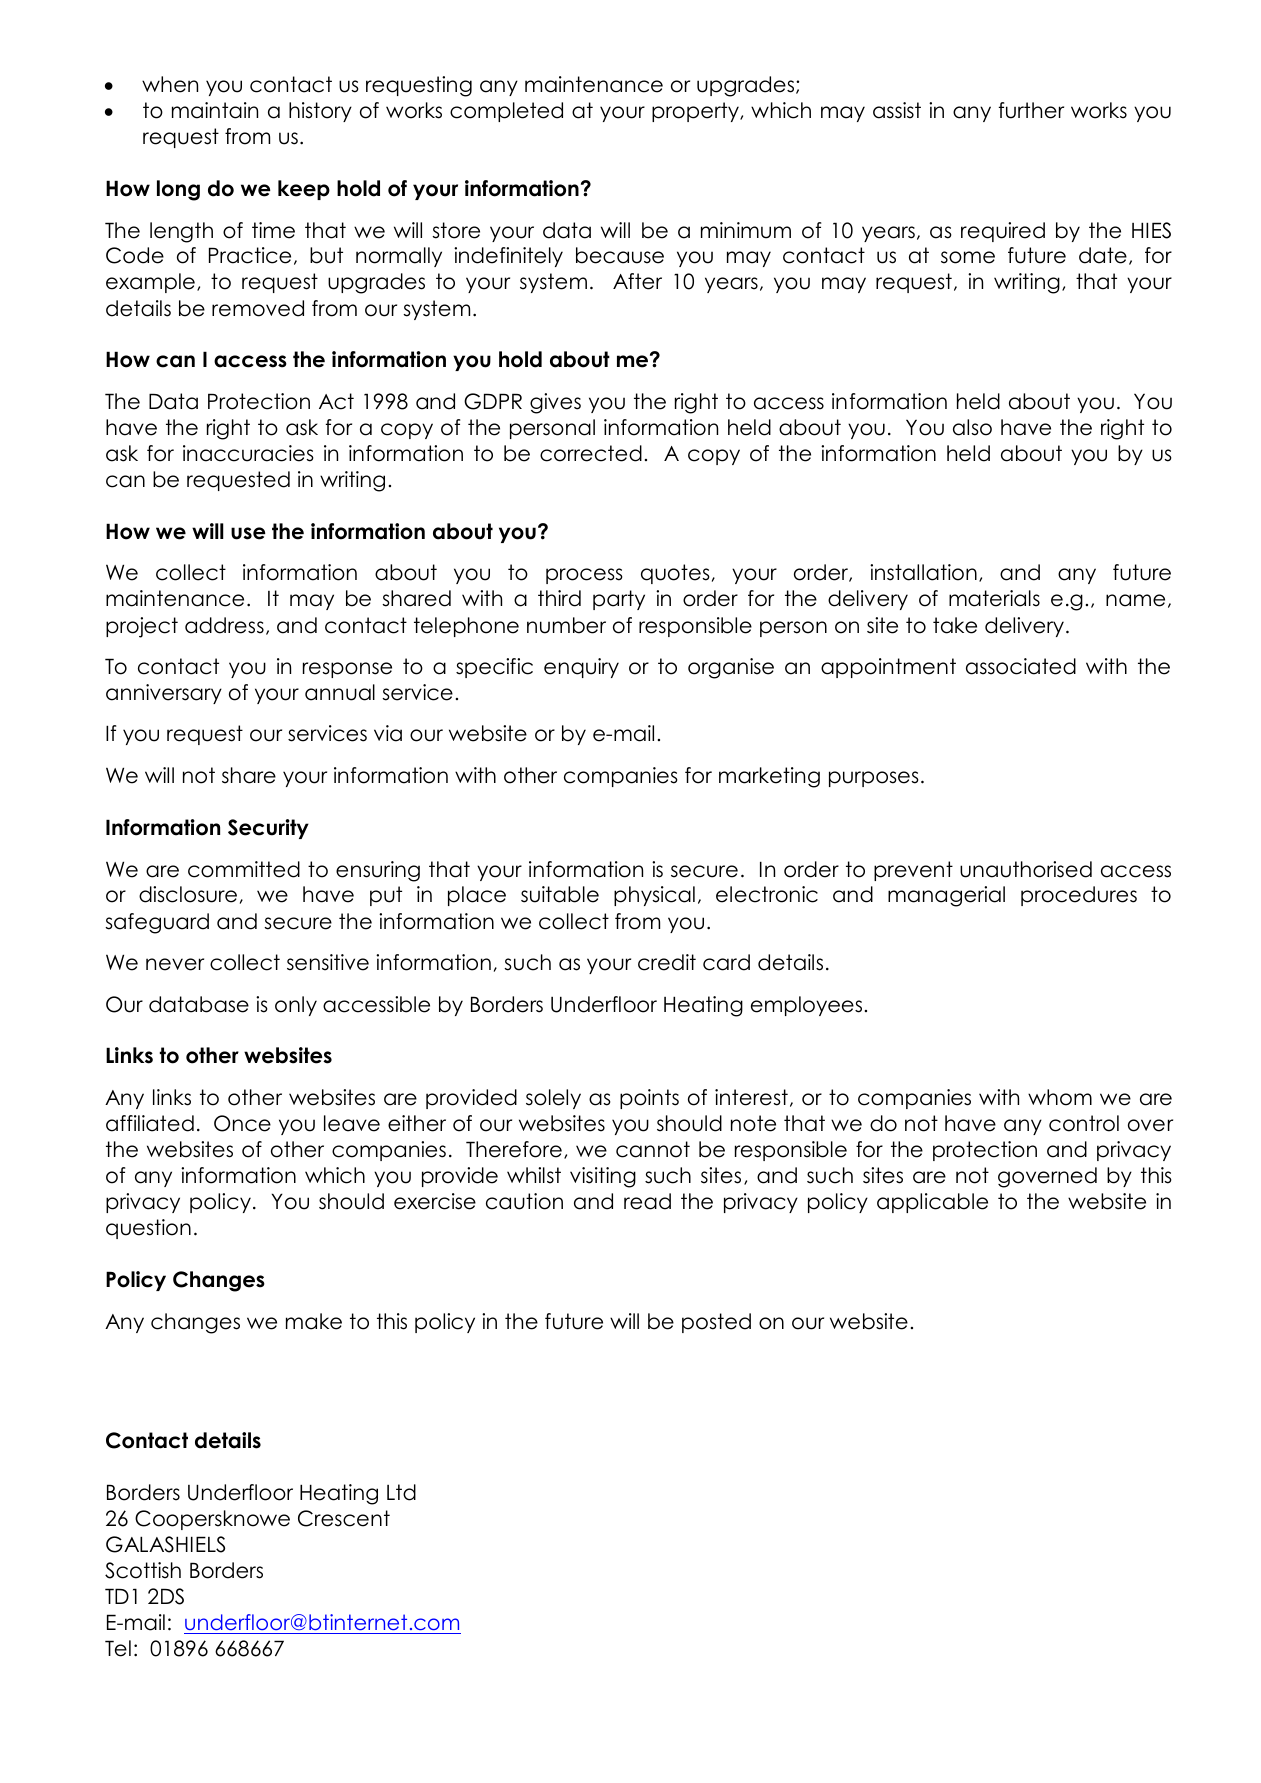 The width and height of the image is (1261, 1783). Describe the element at coordinates (647, 1201) in the image. I see `read` at that location.
